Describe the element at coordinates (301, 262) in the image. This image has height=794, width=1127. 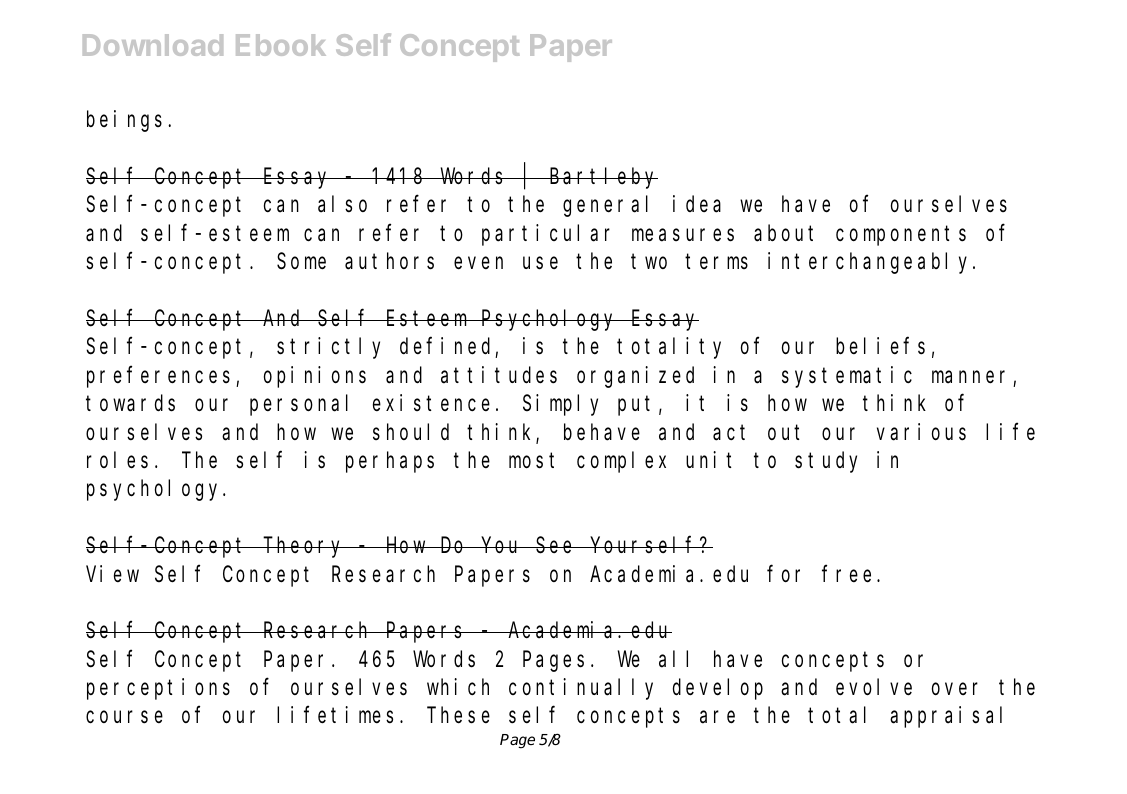
I see `Some` at that location.
